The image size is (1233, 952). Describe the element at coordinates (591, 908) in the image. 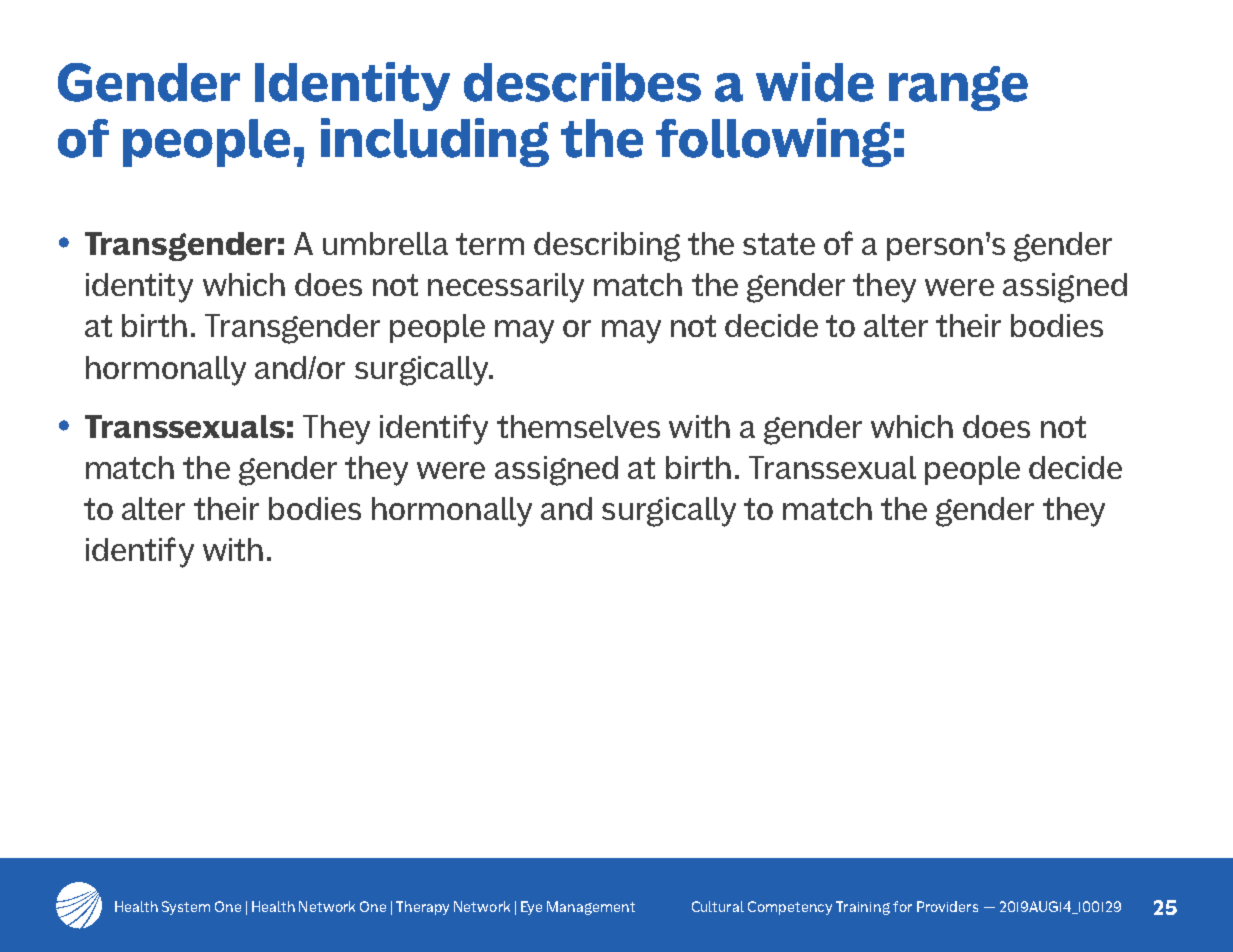

I see `Management` at that location.
